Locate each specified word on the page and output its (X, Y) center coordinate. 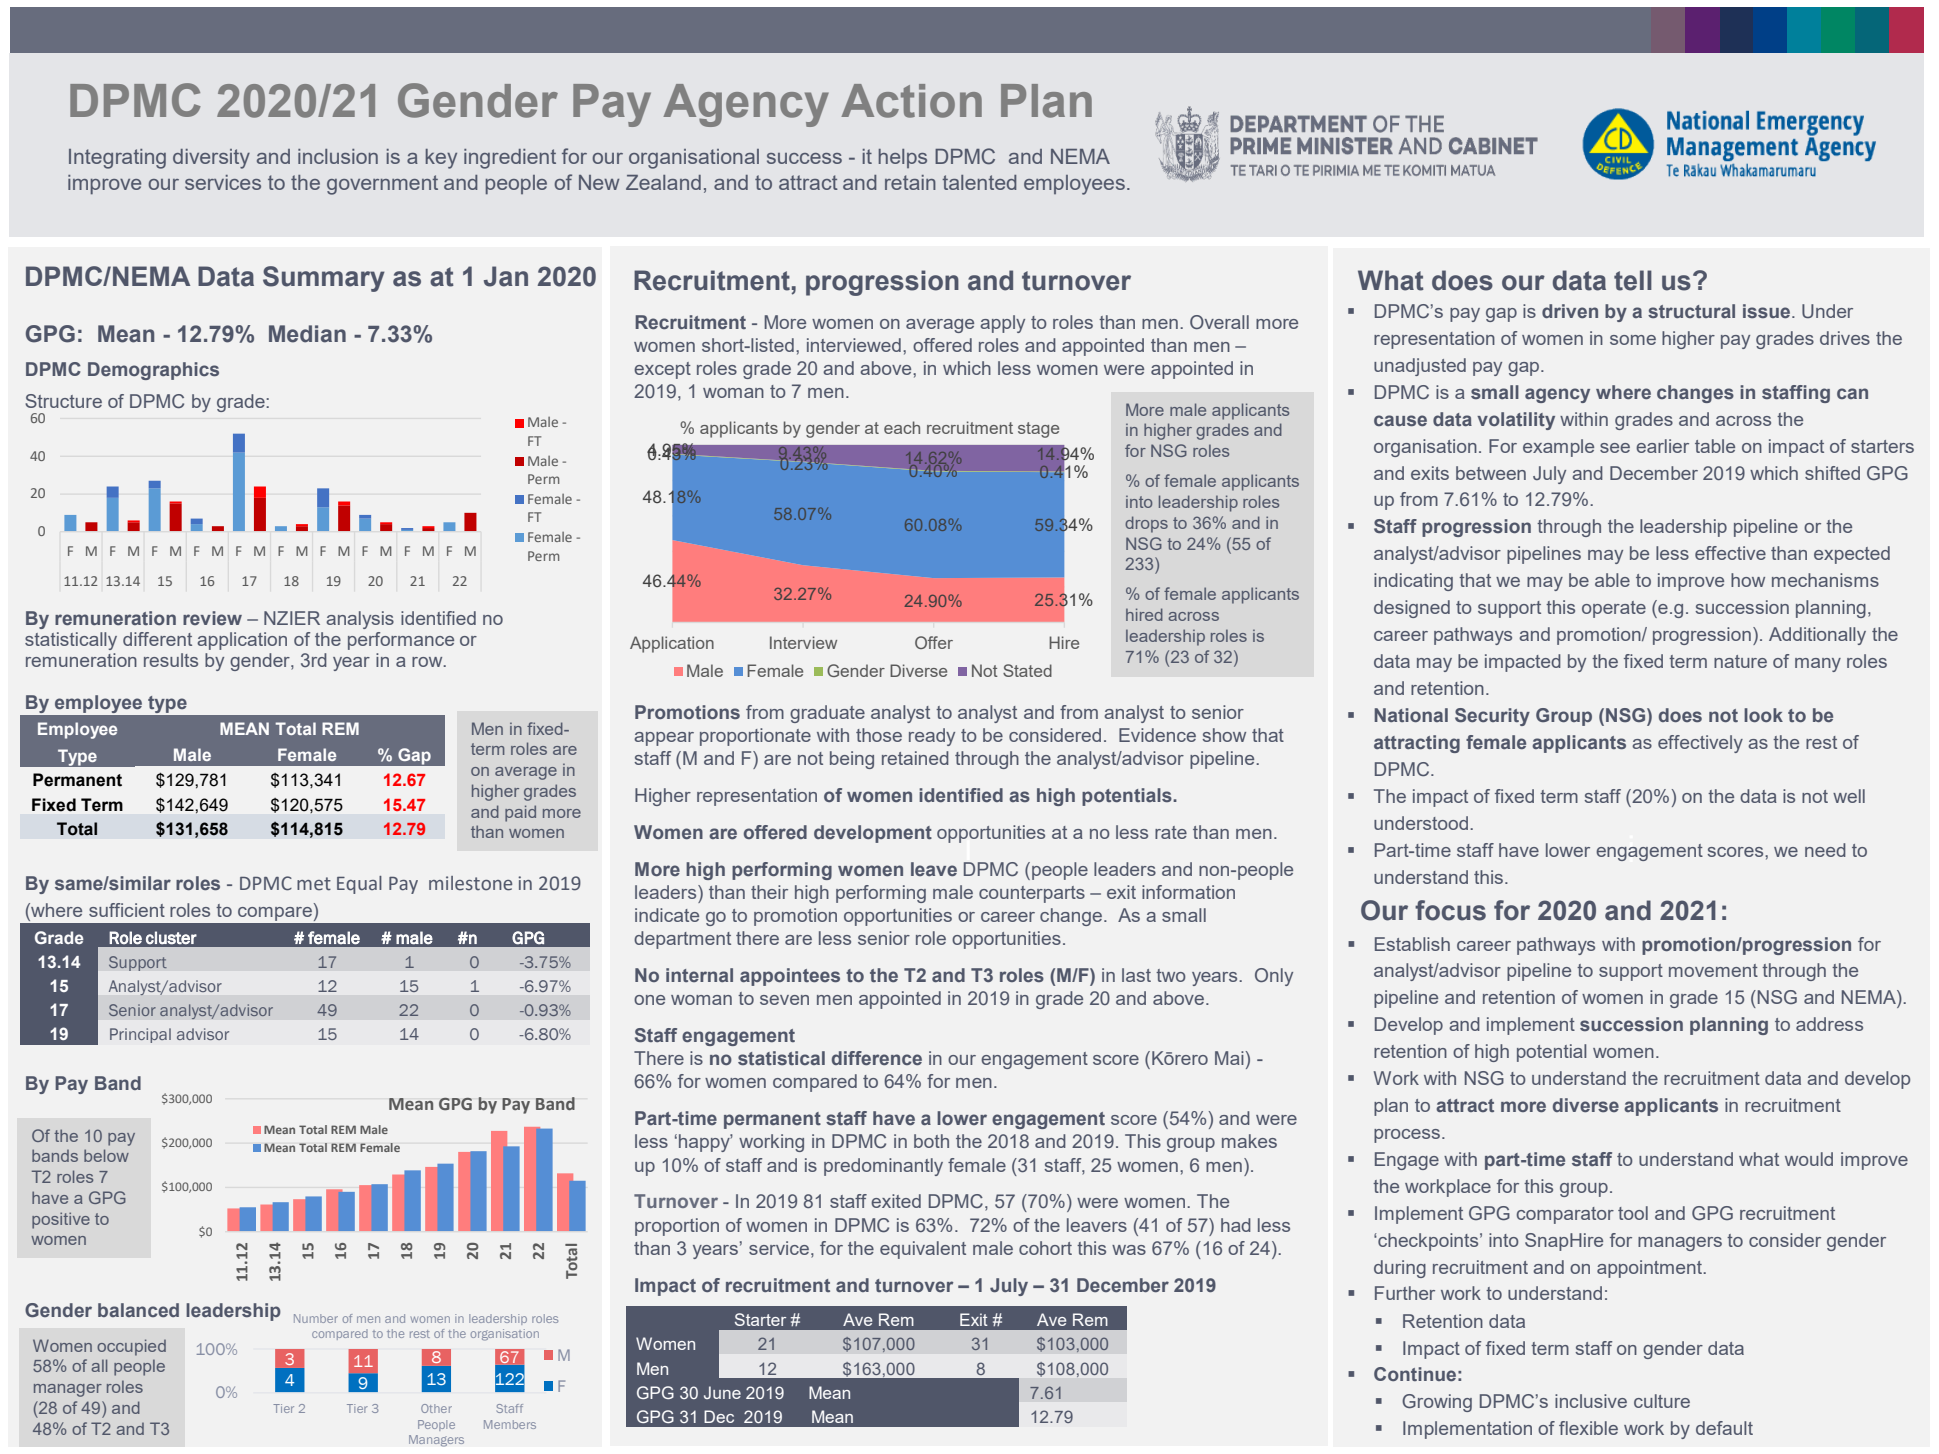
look (1763, 715)
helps (903, 158)
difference (877, 1058)
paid (520, 813)
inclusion (338, 156)
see (1615, 448)
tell (1633, 280)
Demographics (153, 371)
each (902, 427)
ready (932, 737)
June (722, 1392)
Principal (140, 1035)
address (1829, 1024)
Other (436, 1408)
